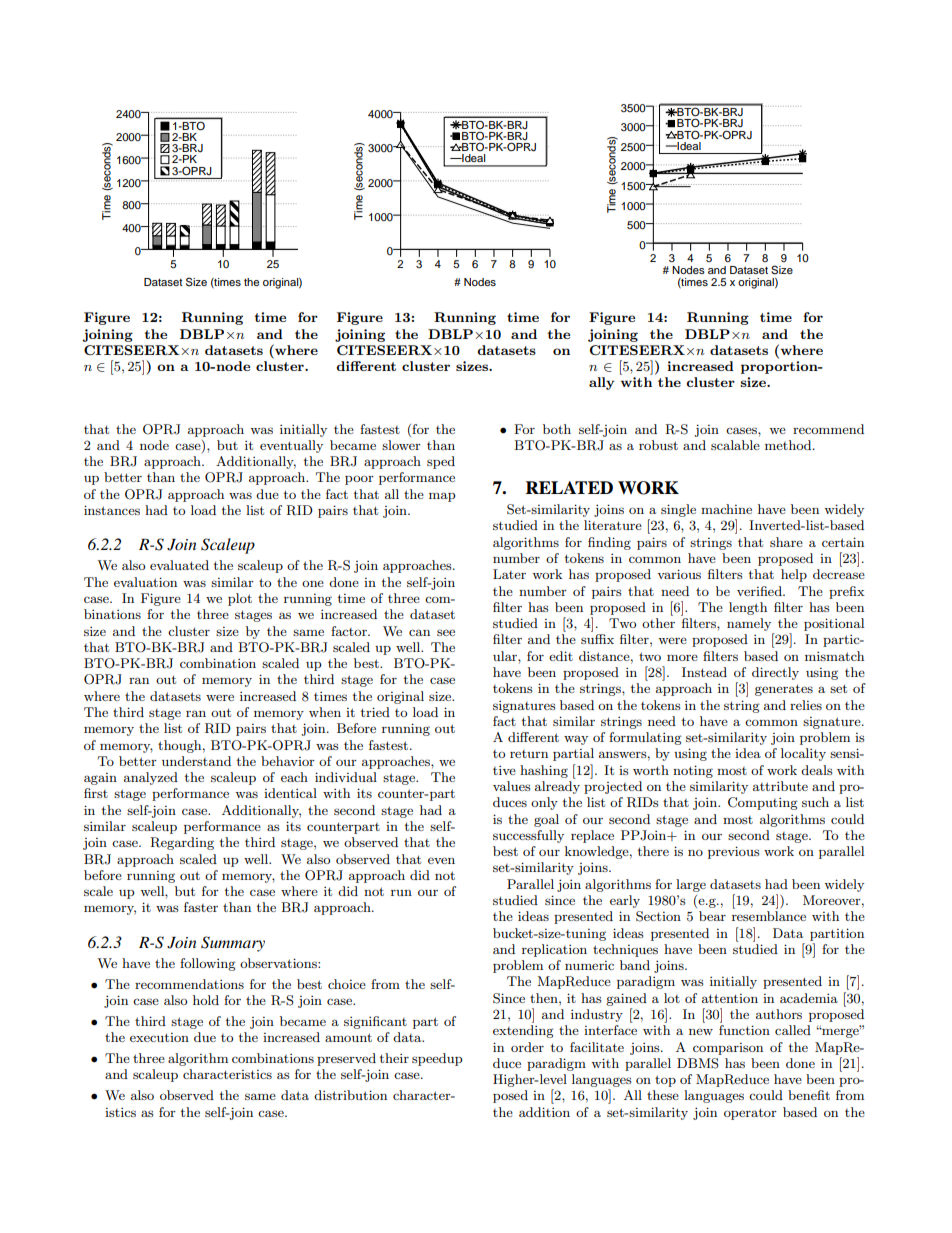 Image resolution: width=952 pixels, height=1233 pixels. Describe the element at coordinates (554, 950) in the page. I see `replication` at that location.
